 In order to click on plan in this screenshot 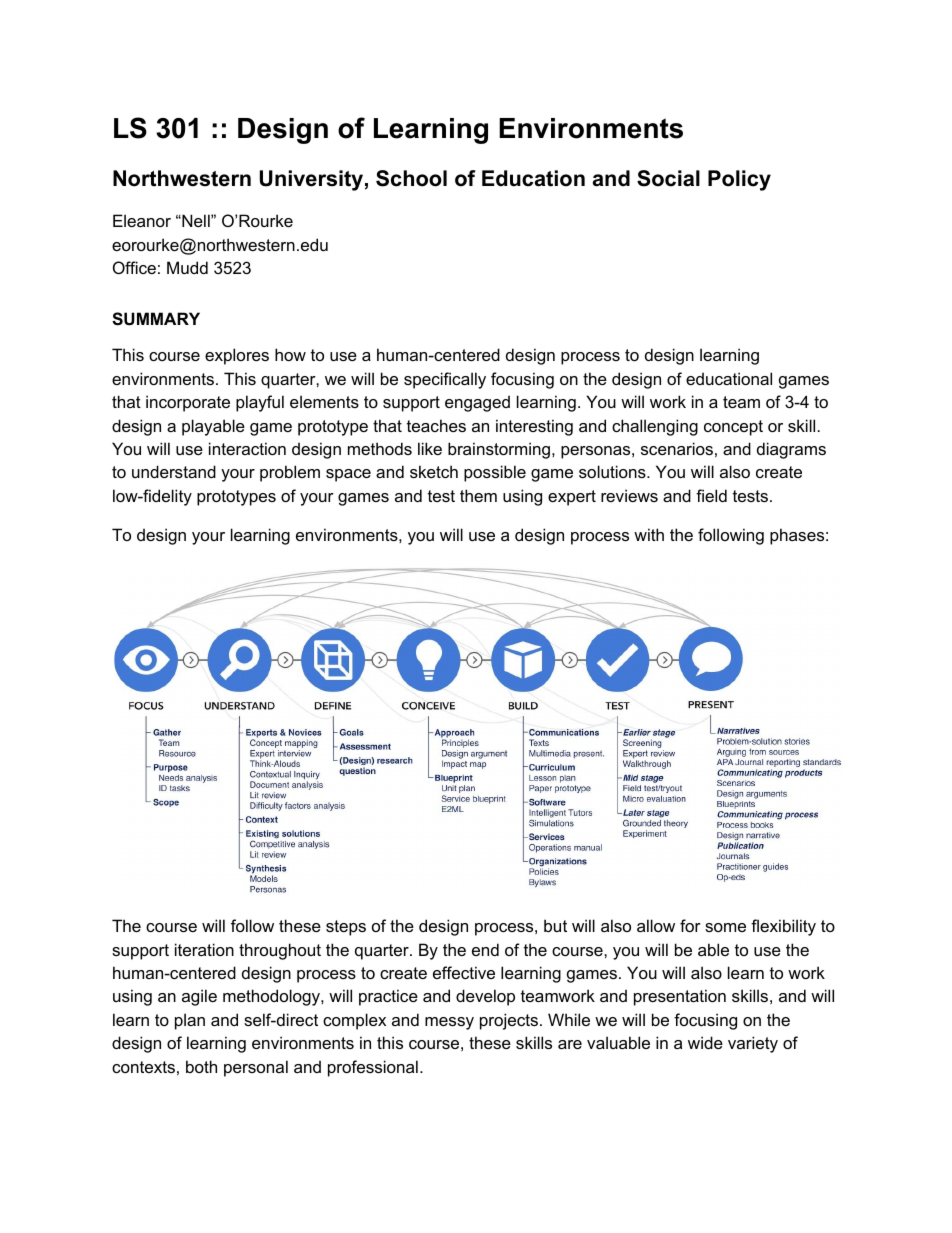, I will do `click(190, 1021)`.
